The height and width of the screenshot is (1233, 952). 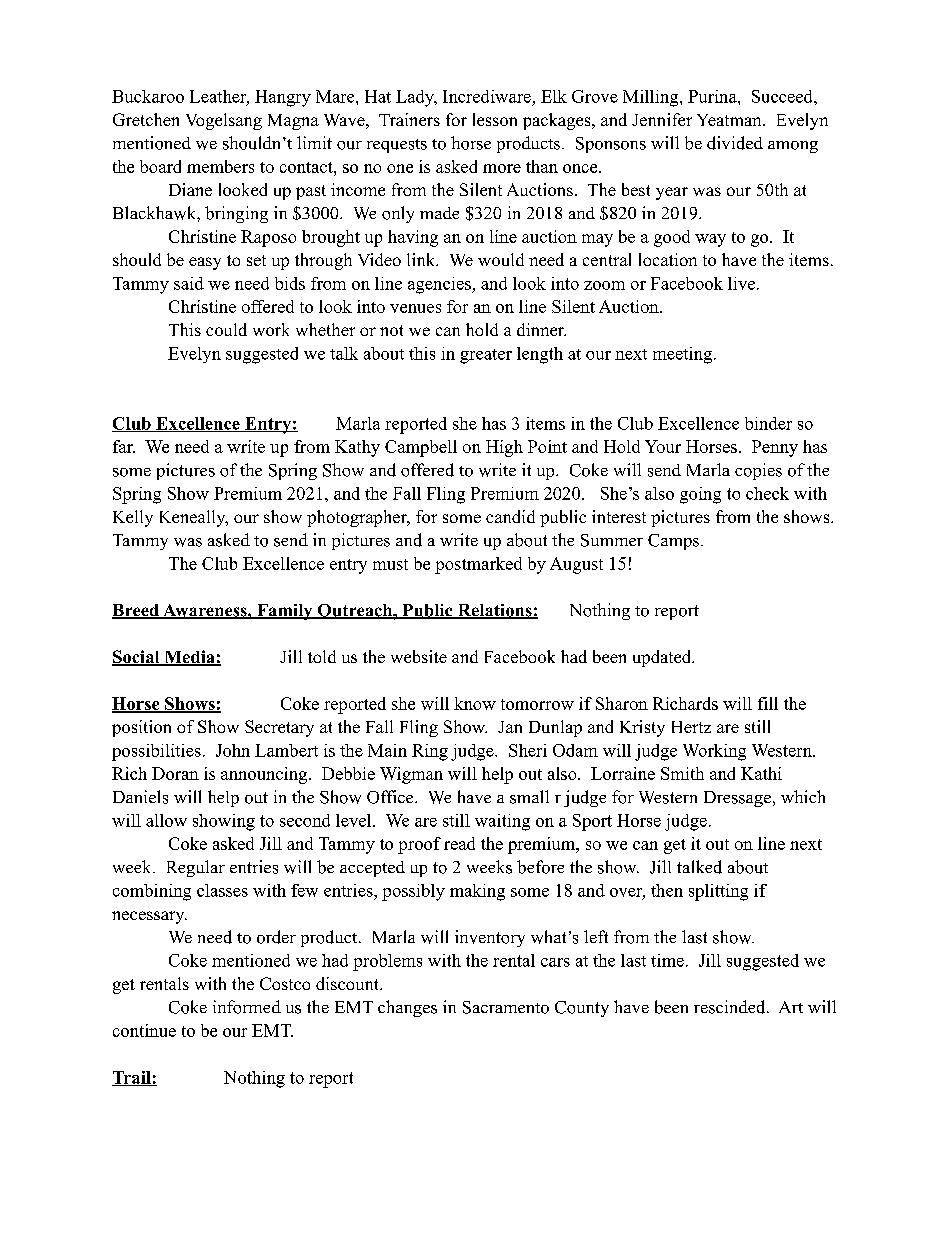 What do you see at coordinates (494, 611) in the screenshot?
I see `Relations` at bounding box center [494, 611].
